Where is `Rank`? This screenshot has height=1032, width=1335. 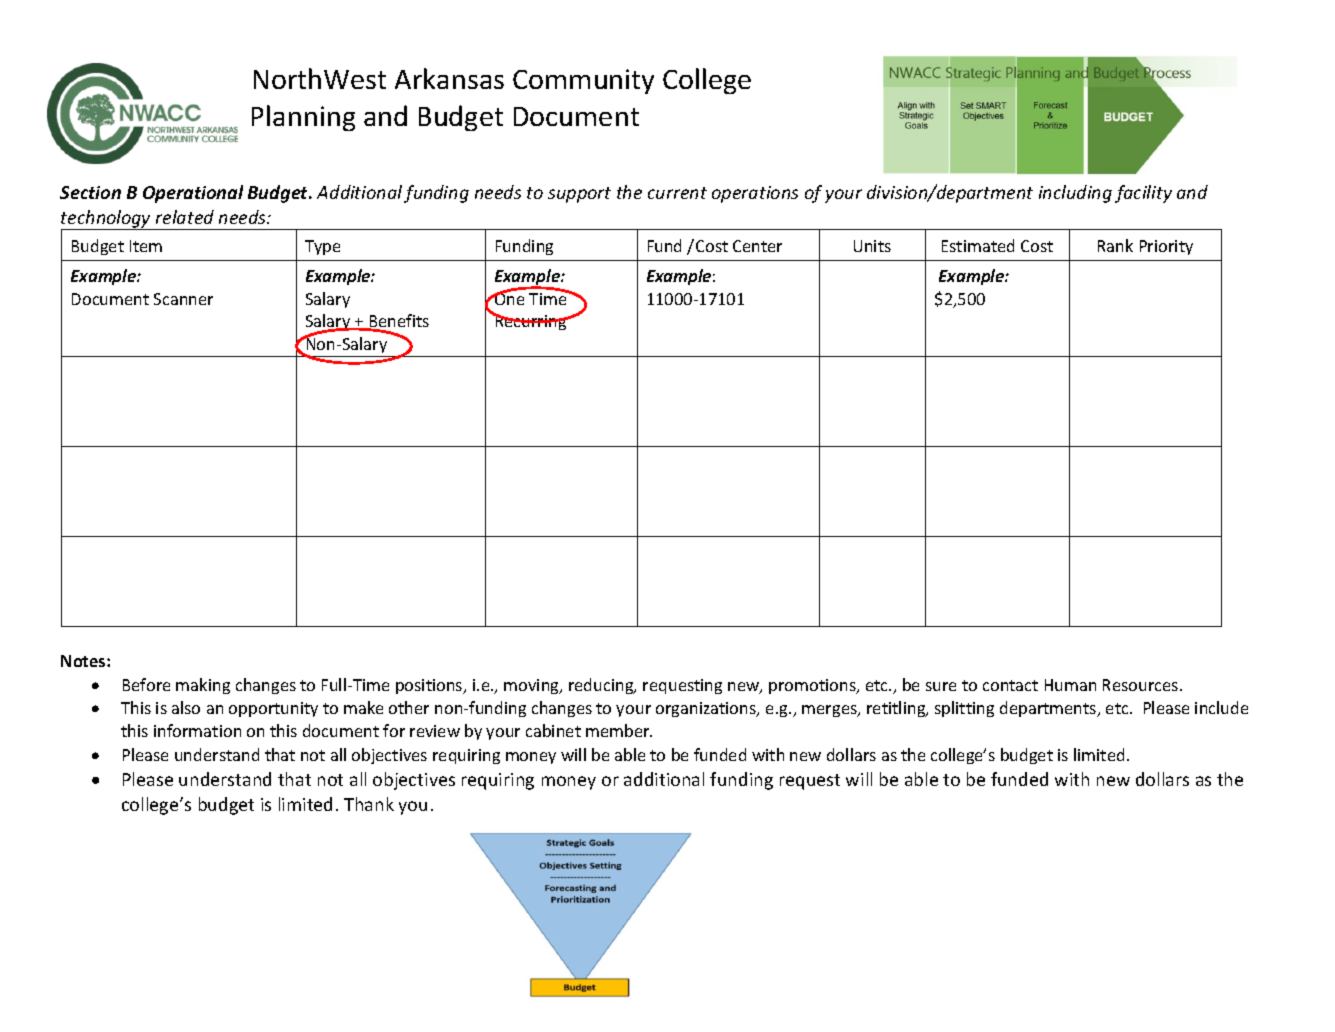
Rank is located at coordinates (1115, 245).
